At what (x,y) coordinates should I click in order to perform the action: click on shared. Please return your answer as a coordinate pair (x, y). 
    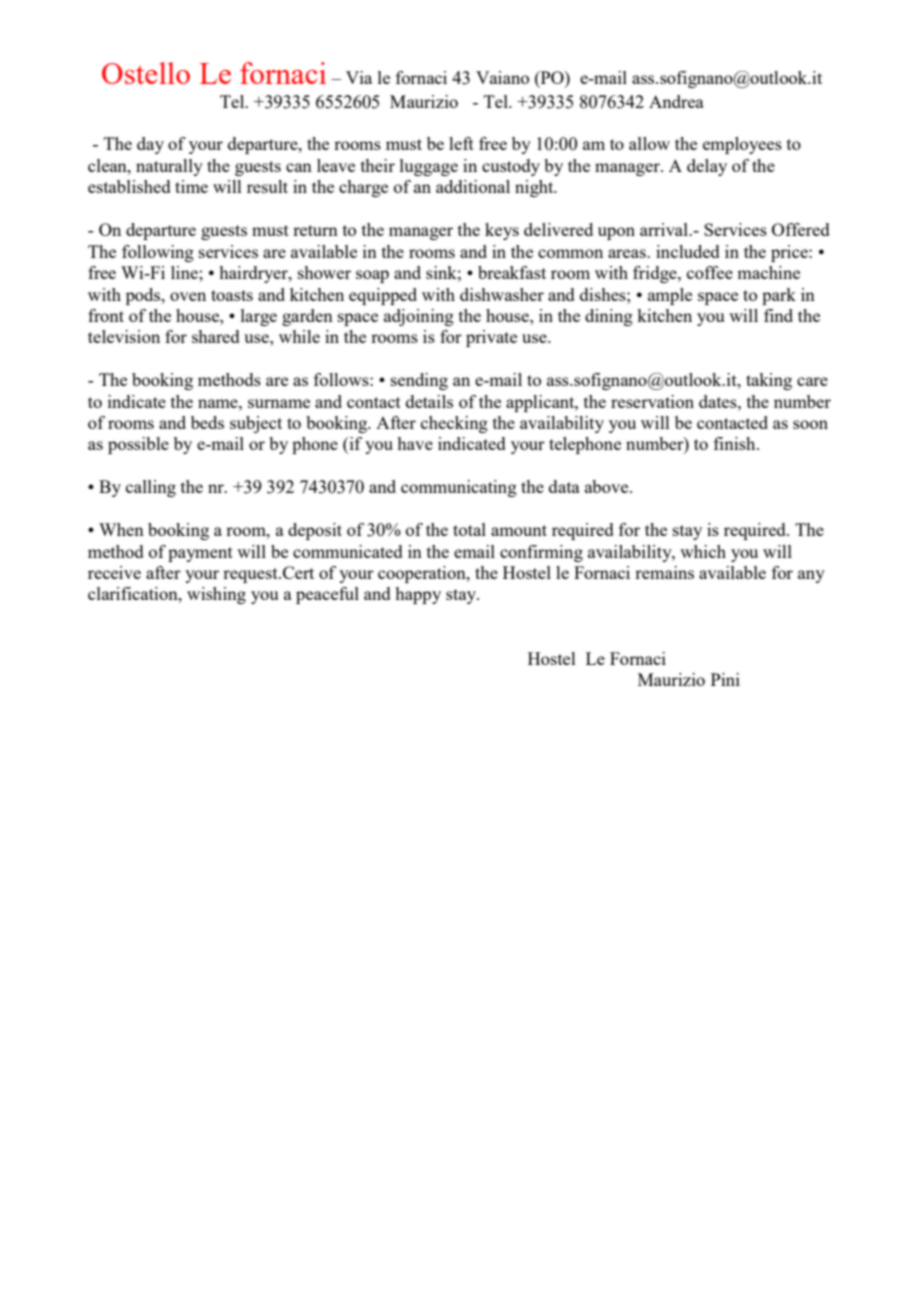
    Looking at the image, I should click on (216, 336).
